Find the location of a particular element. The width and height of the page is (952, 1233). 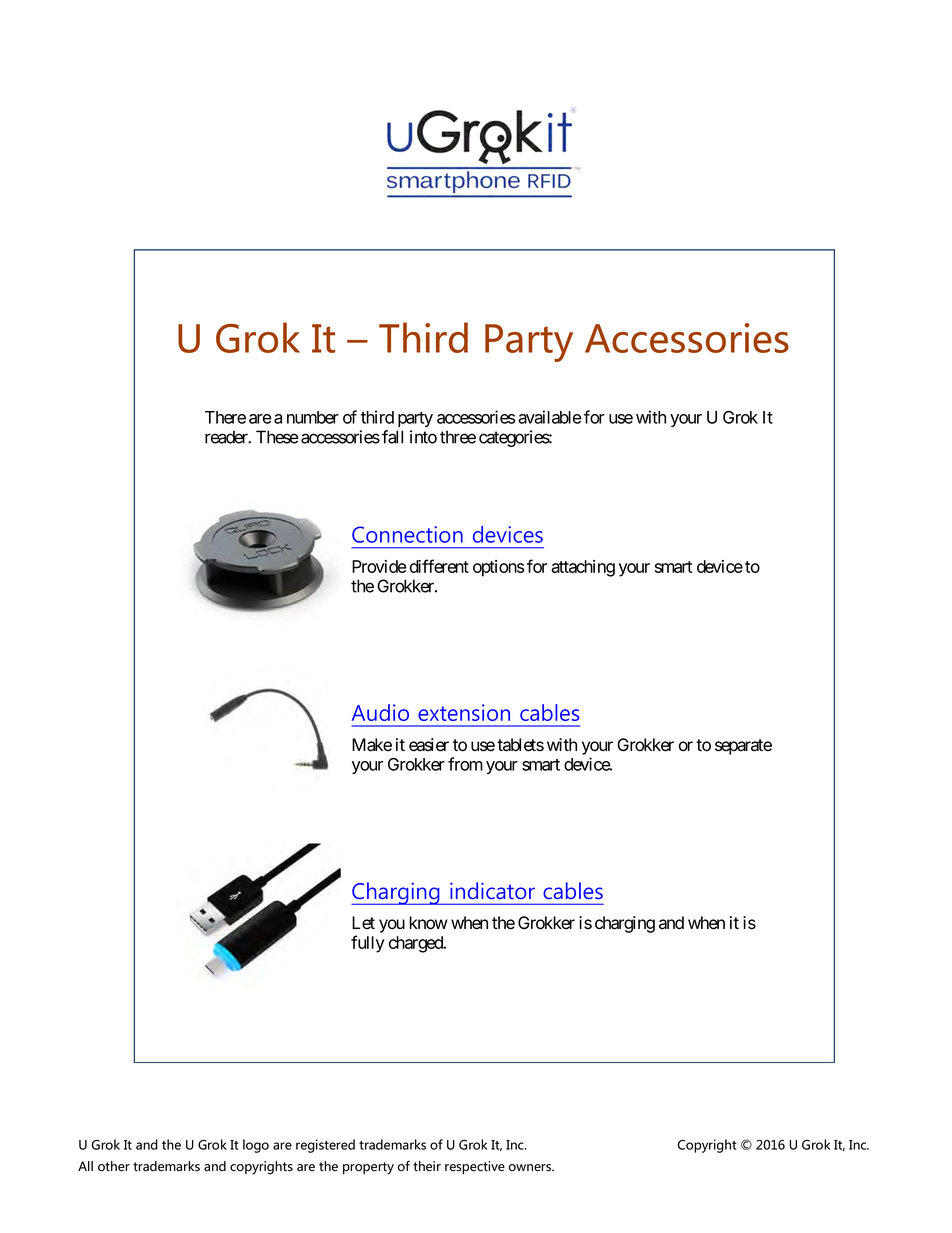

Audio is located at coordinates (380, 712).
